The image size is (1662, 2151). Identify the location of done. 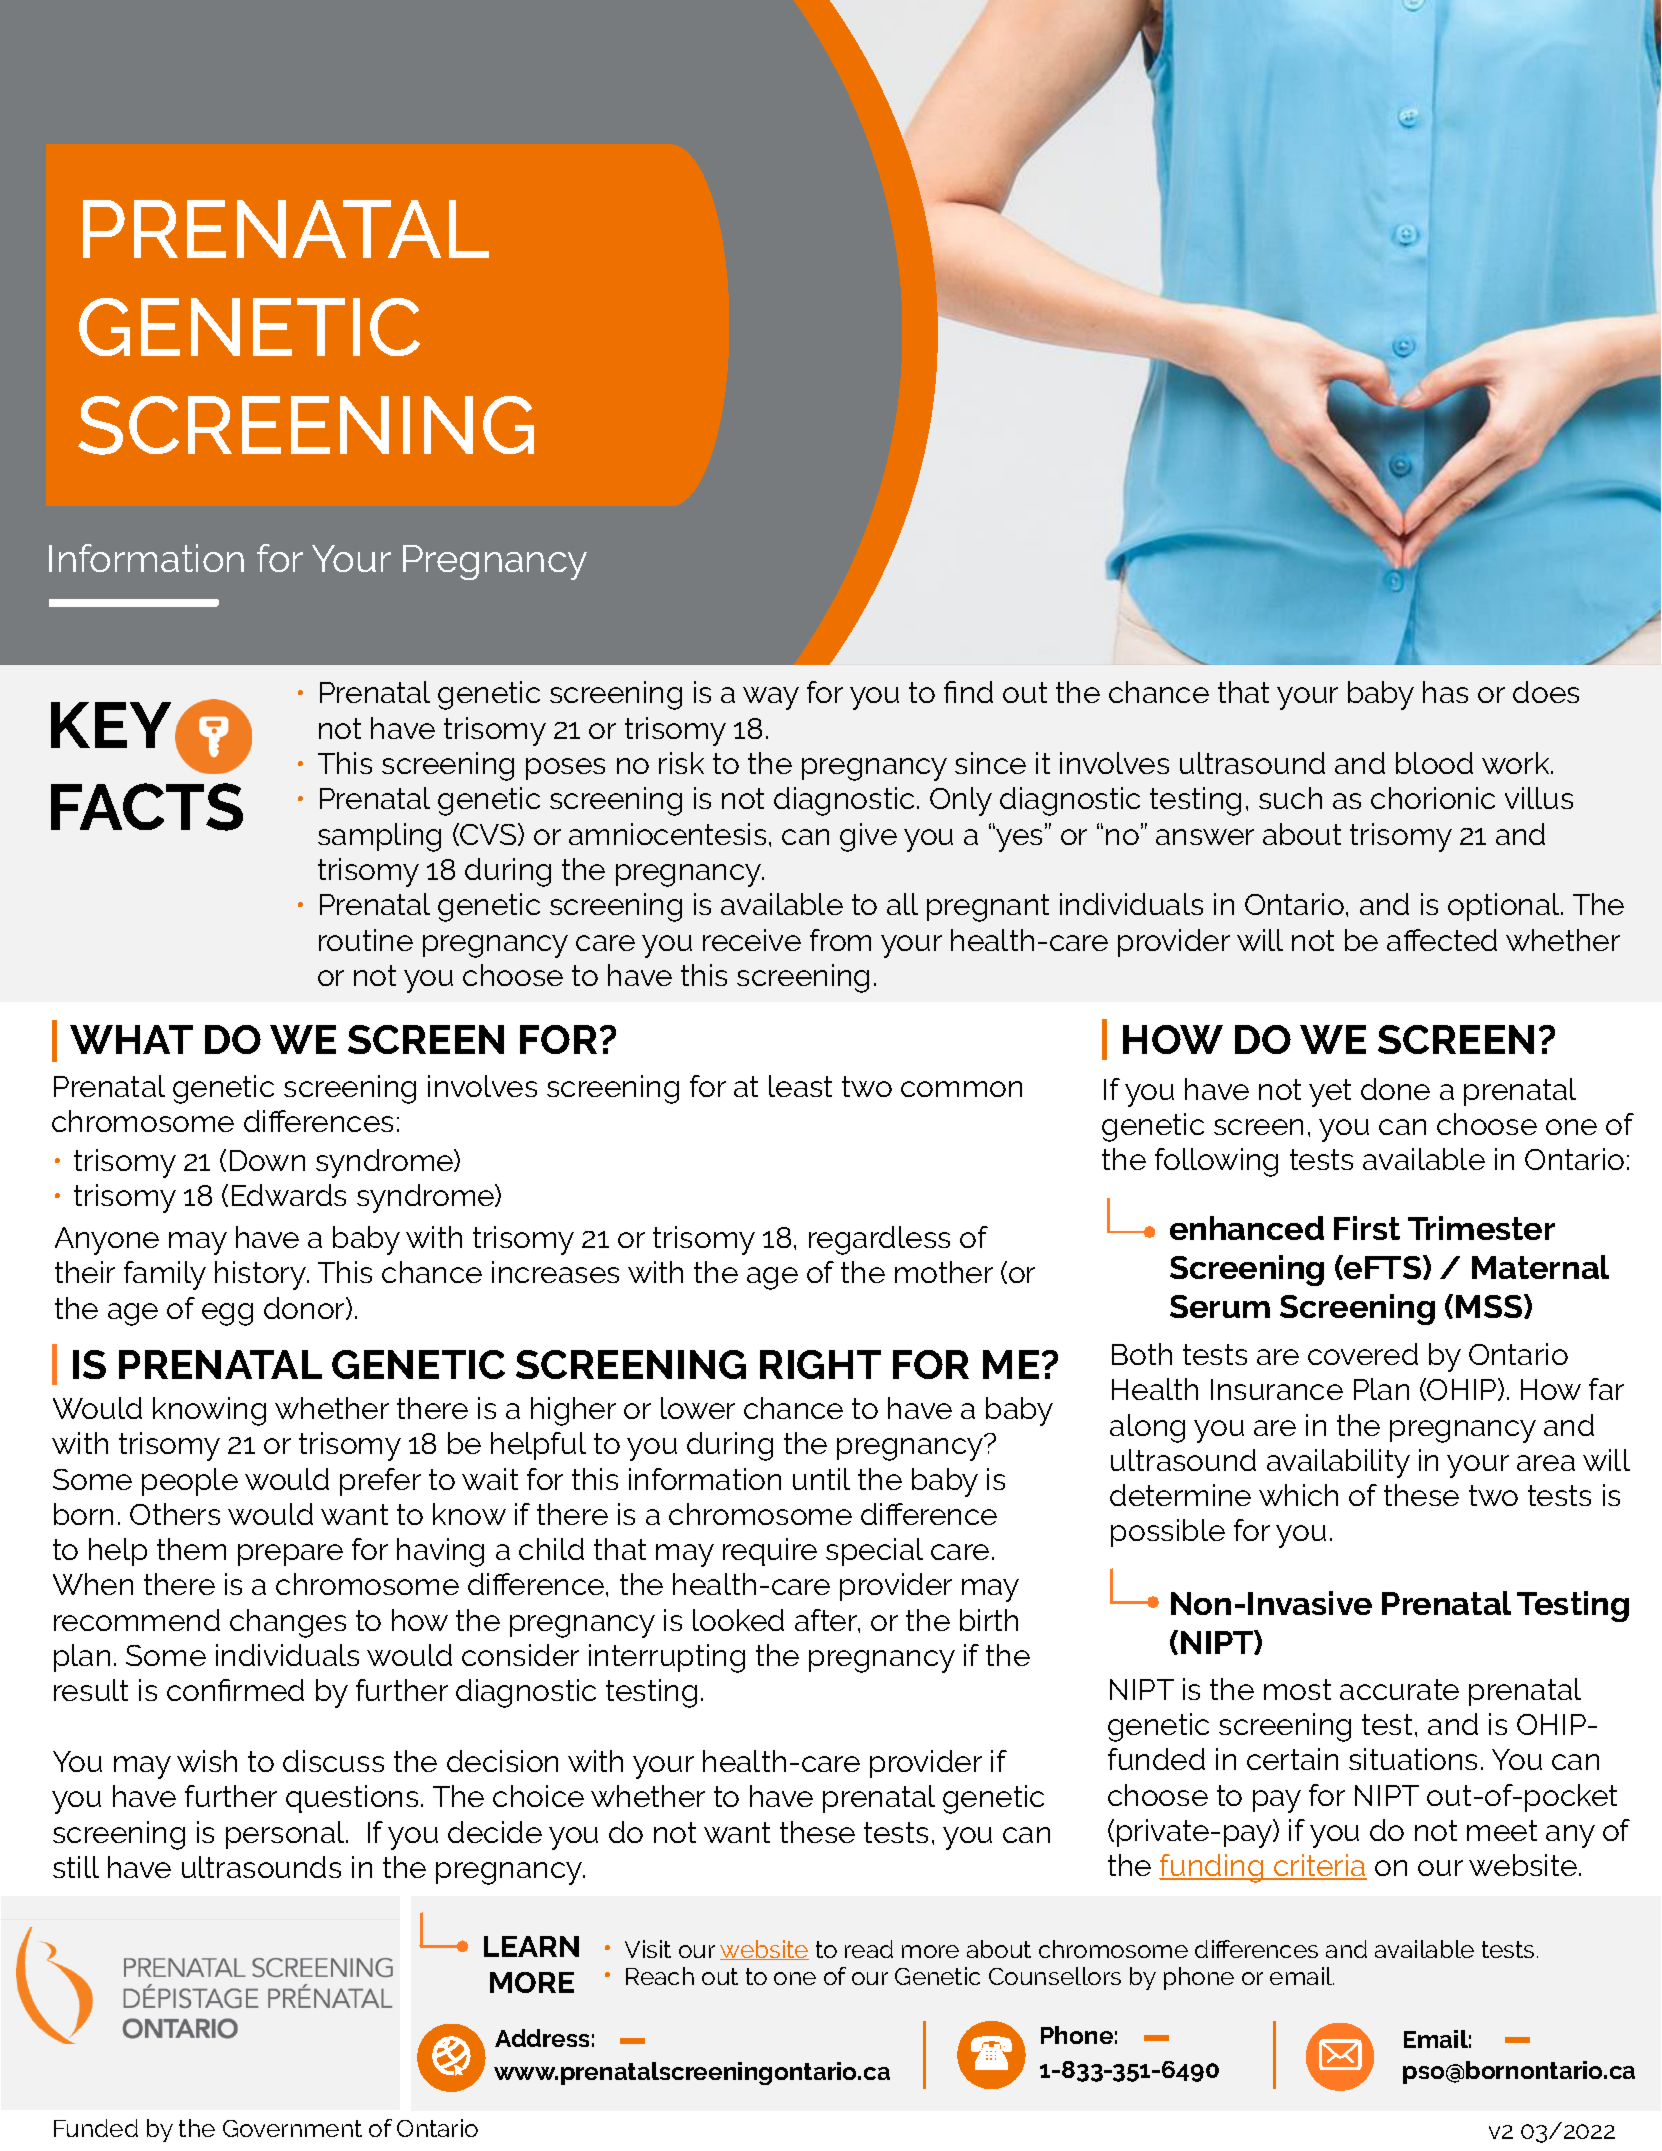
(1395, 1089).
